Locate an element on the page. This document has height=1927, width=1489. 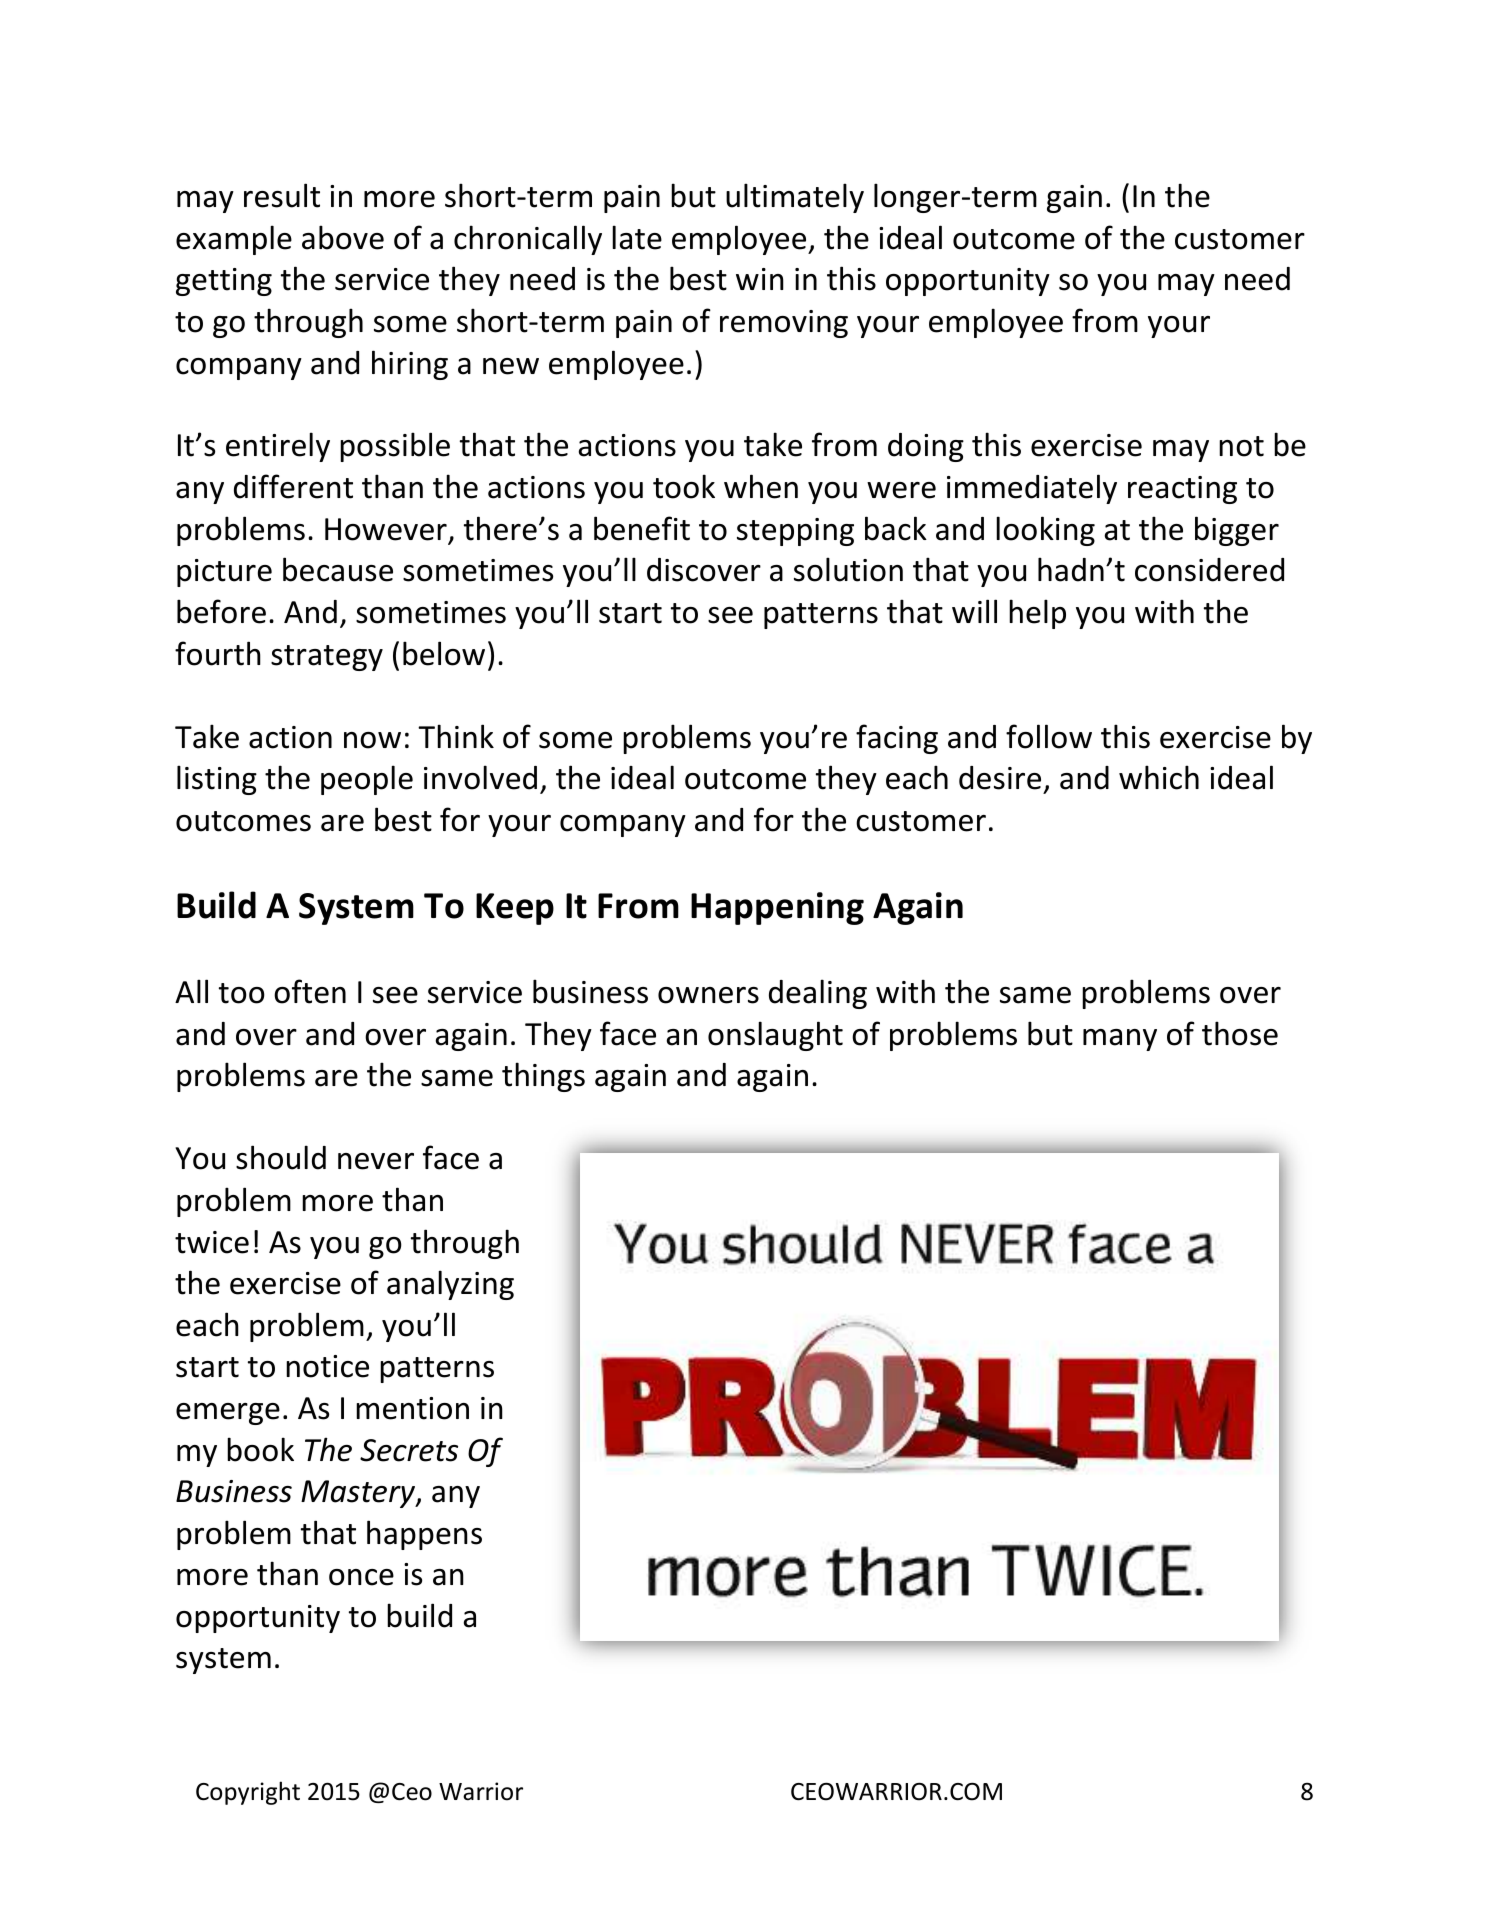
Copyright is located at coordinates (248, 1793).
